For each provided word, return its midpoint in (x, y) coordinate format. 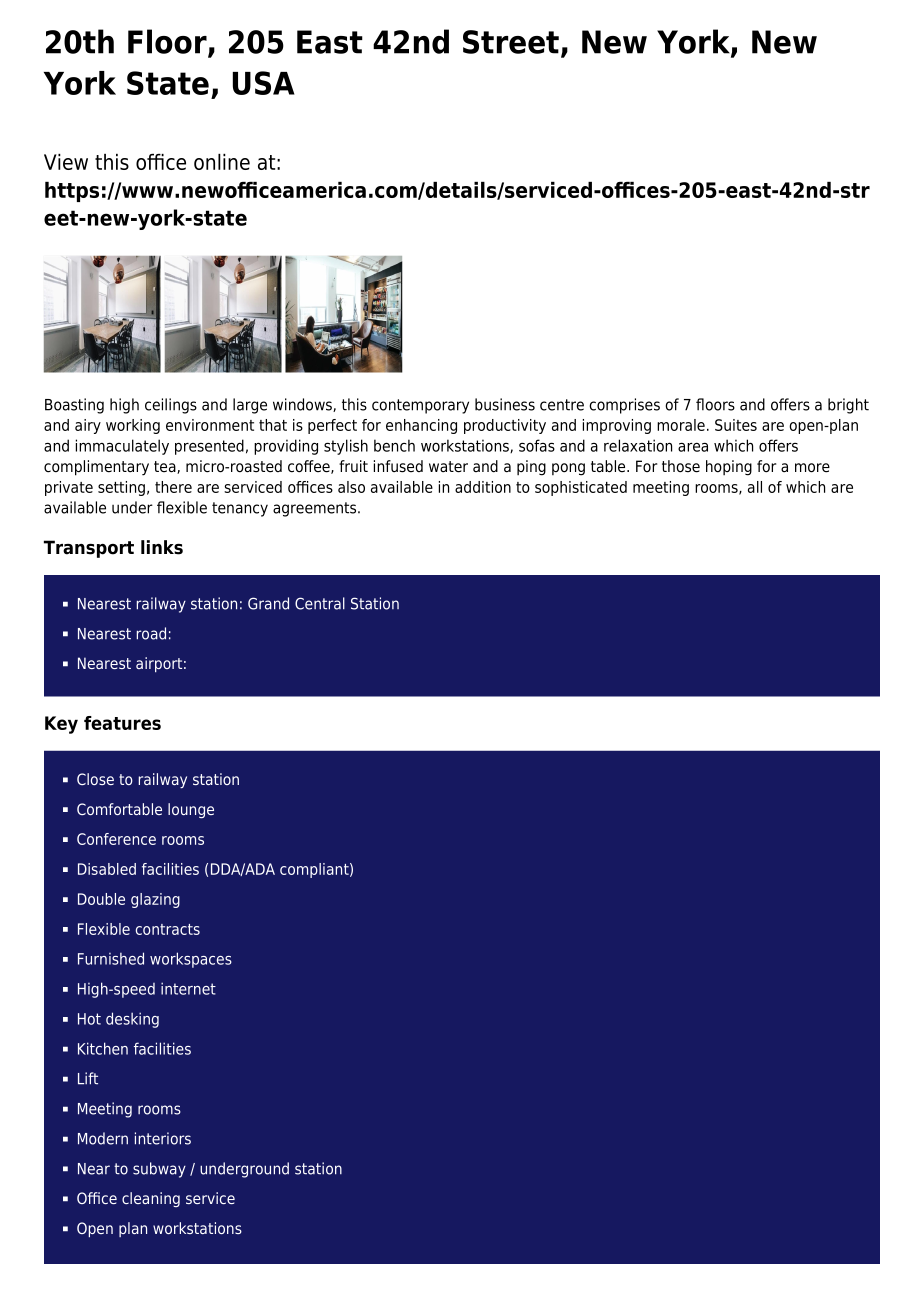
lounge (191, 810)
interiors (163, 1138)
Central (320, 603)
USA (264, 83)
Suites (736, 425)
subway (159, 1170)
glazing (155, 900)
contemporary (420, 406)
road (151, 633)
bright (848, 406)
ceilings (171, 406)
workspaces (191, 960)
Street (511, 42)
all (755, 487)
